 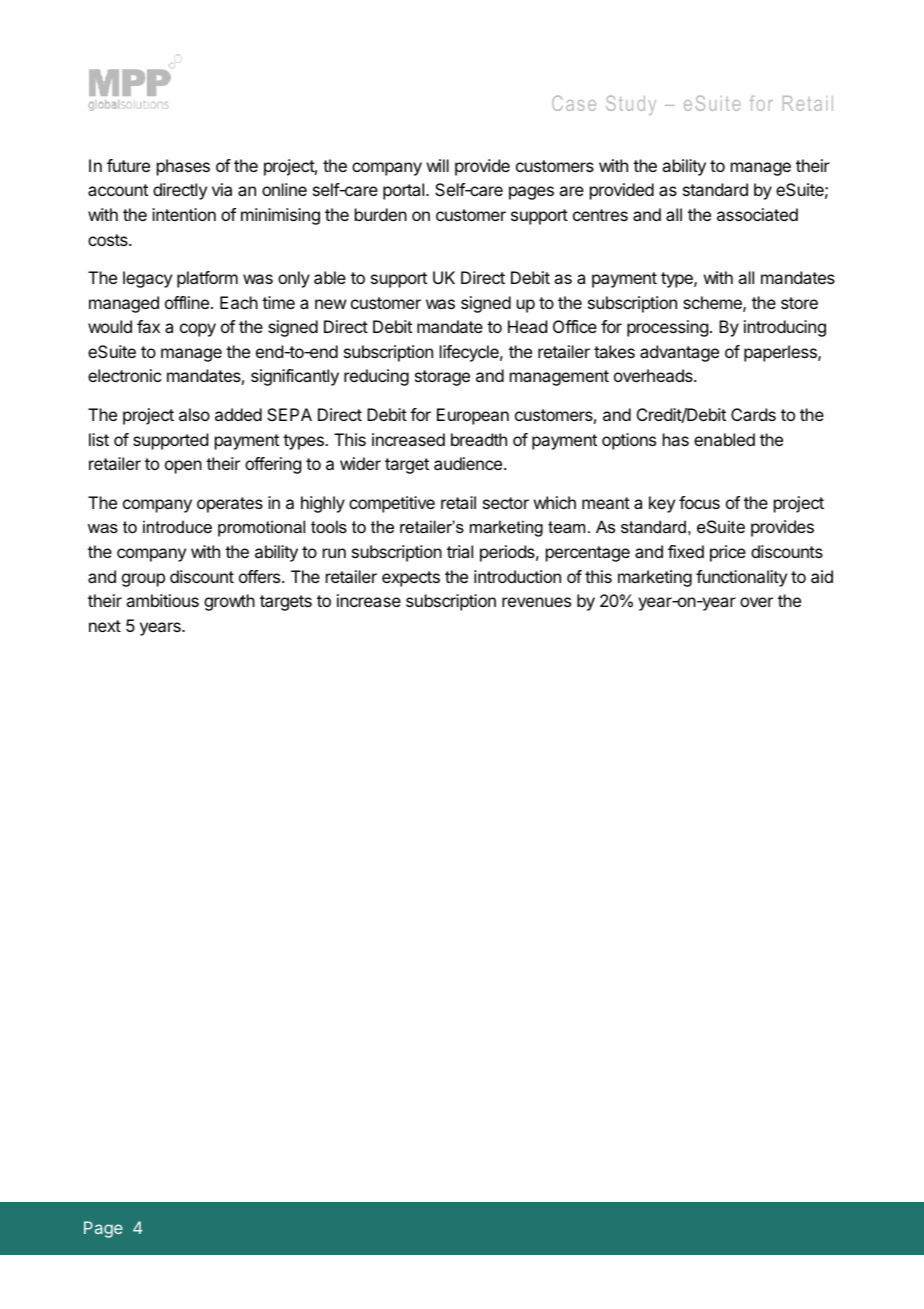 I want to click on intention, so click(x=184, y=214).
